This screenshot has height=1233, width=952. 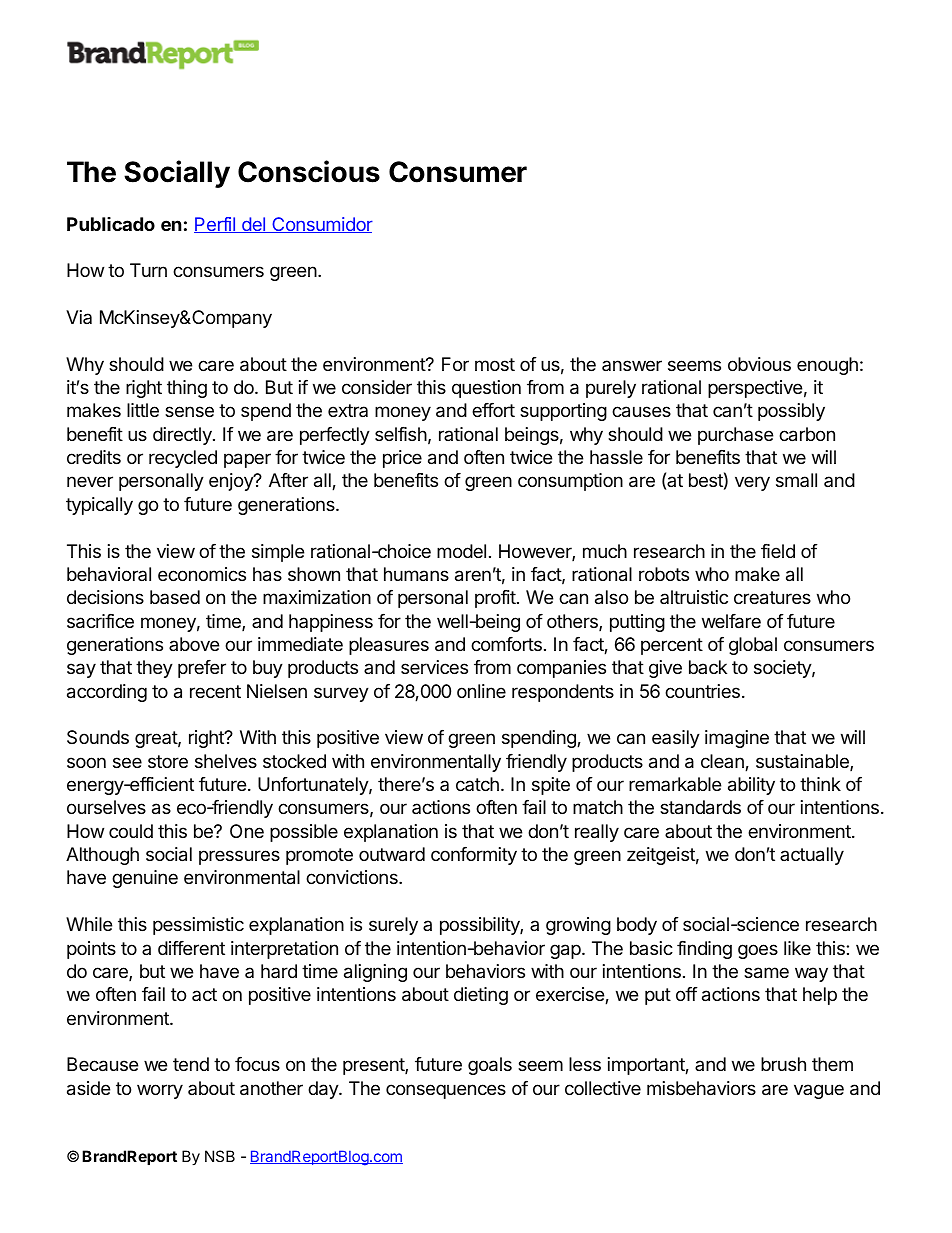 What do you see at coordinates (168, 761) in the screenshot?
I see `store` at bounding box center [168, 761].
